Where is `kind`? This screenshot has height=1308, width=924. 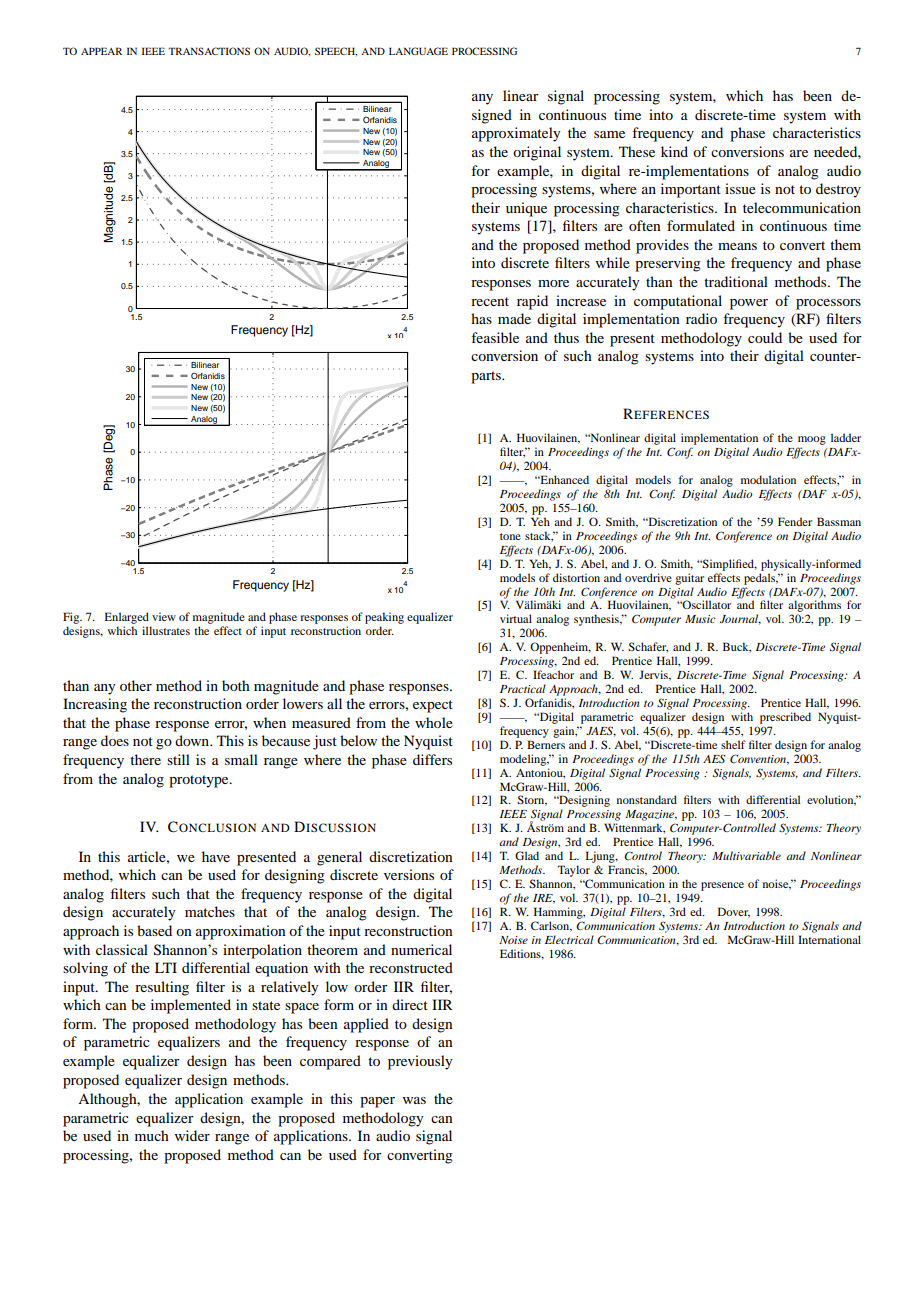 kind is located at coordinates (674, 151).
